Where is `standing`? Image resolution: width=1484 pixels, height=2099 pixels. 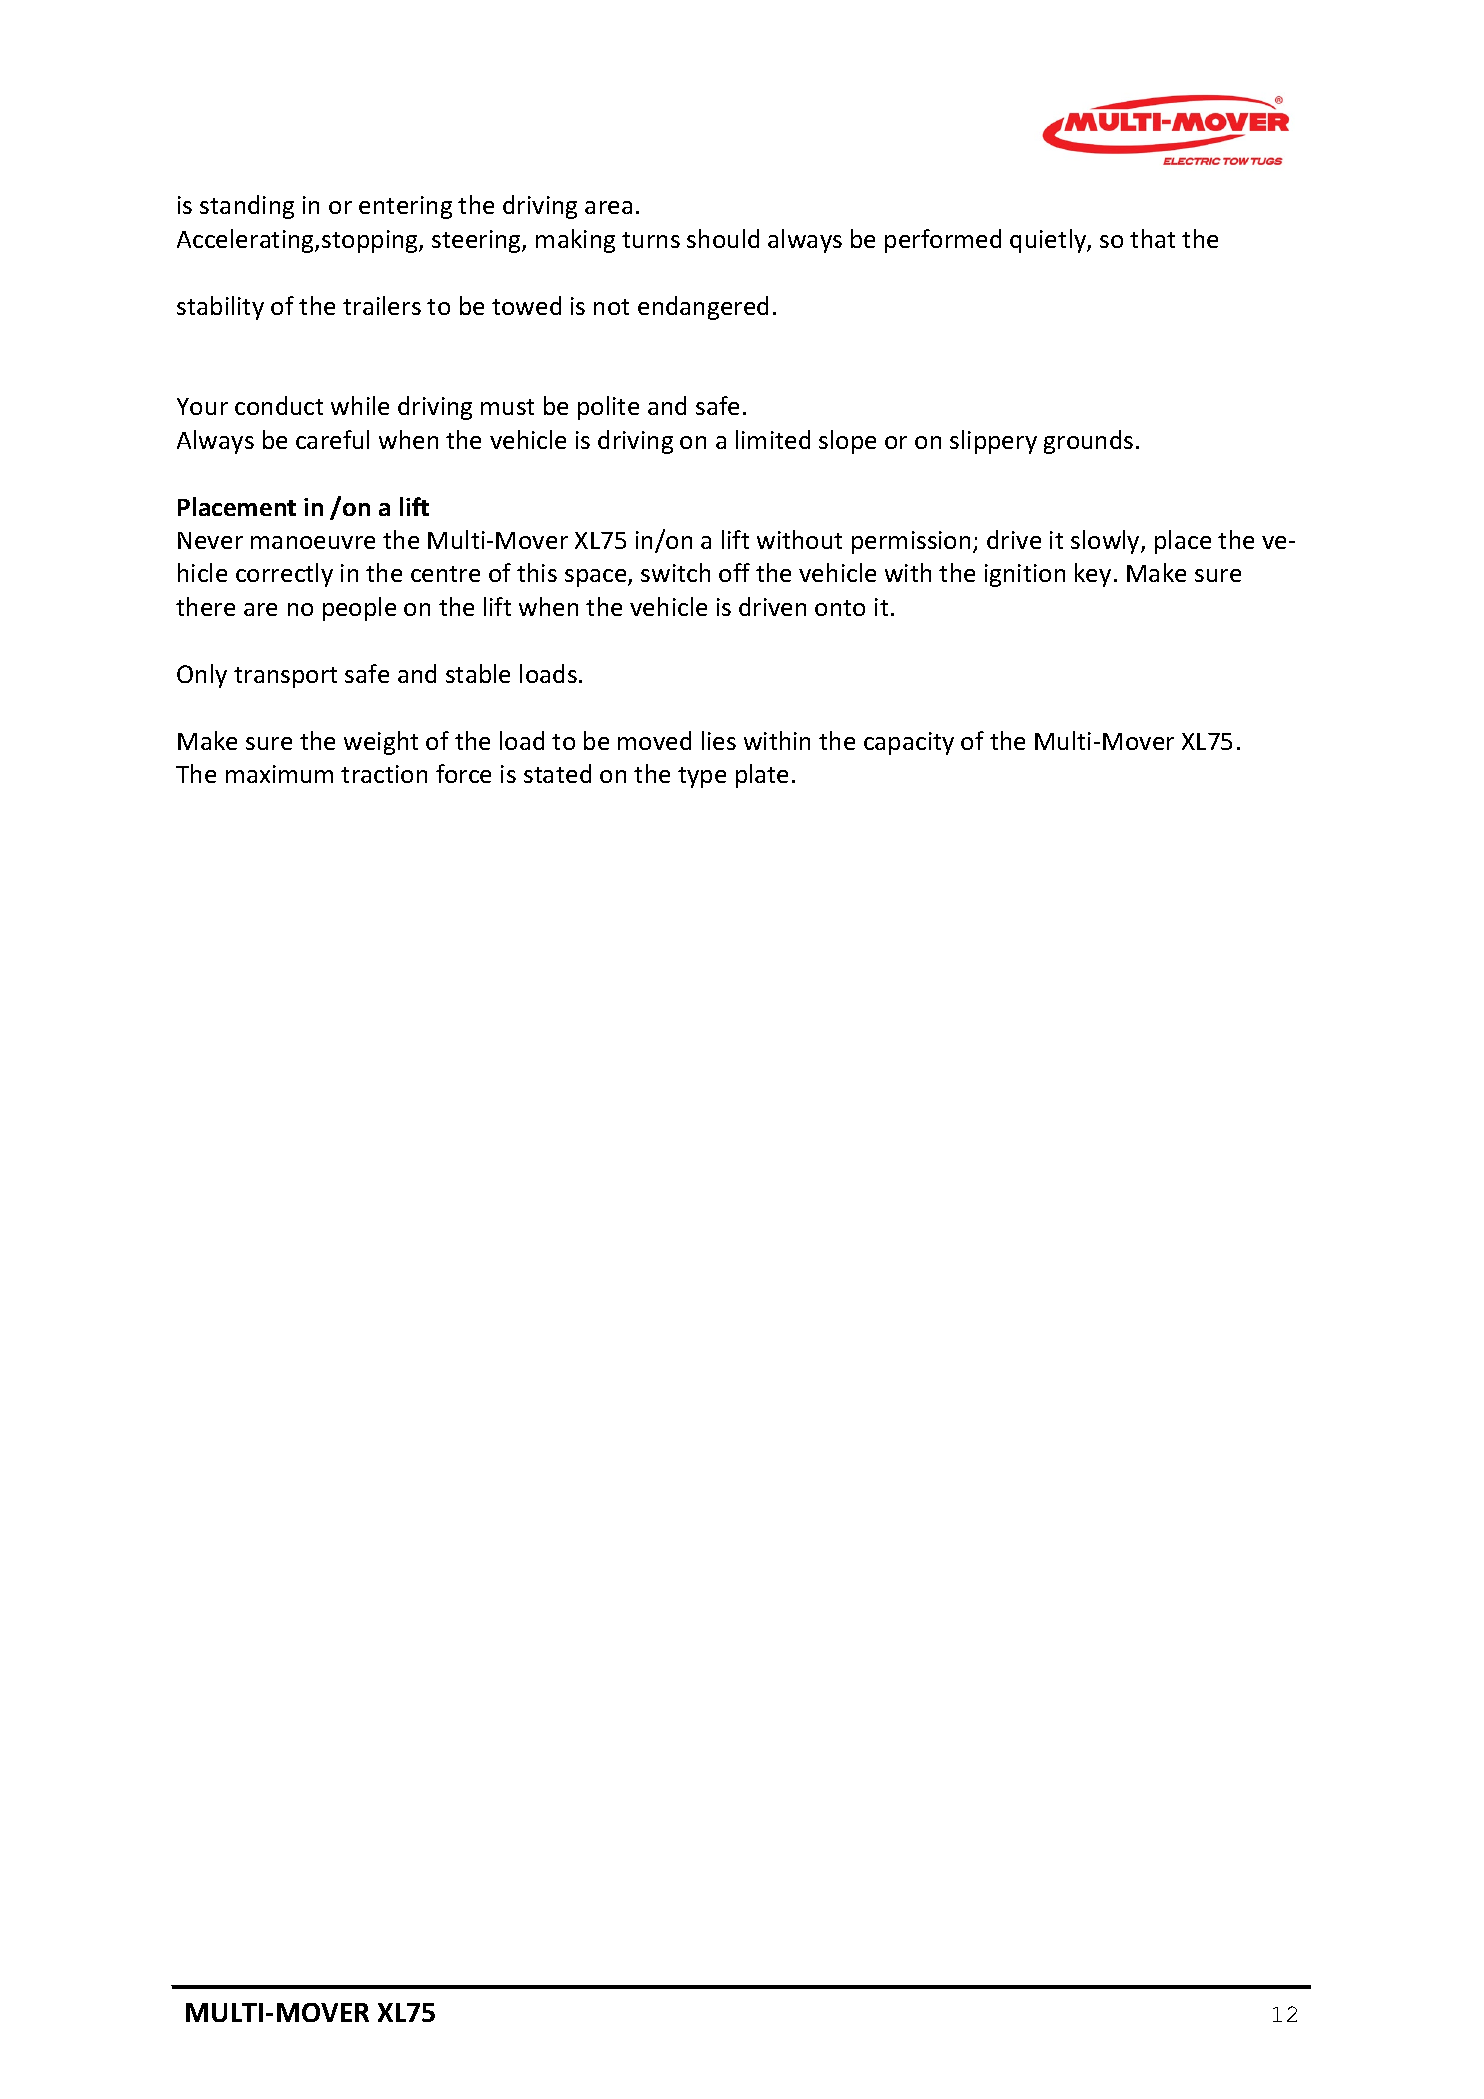 standing is located at coordinates (247, 207).
